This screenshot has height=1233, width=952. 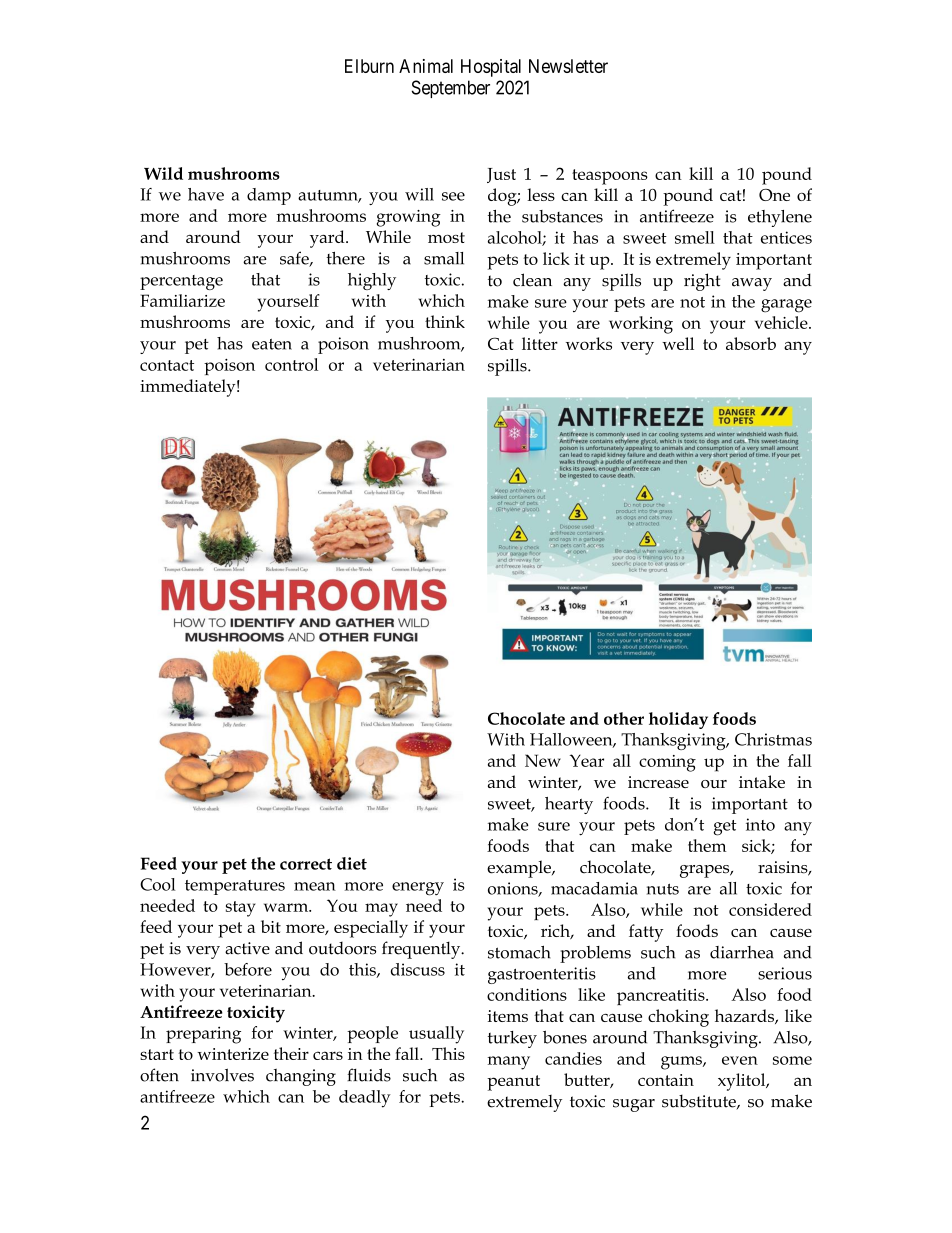 What do you see at coordinates (509, 1063) in the screenshot?
I see `many` at bounding box center [509, 1063].
